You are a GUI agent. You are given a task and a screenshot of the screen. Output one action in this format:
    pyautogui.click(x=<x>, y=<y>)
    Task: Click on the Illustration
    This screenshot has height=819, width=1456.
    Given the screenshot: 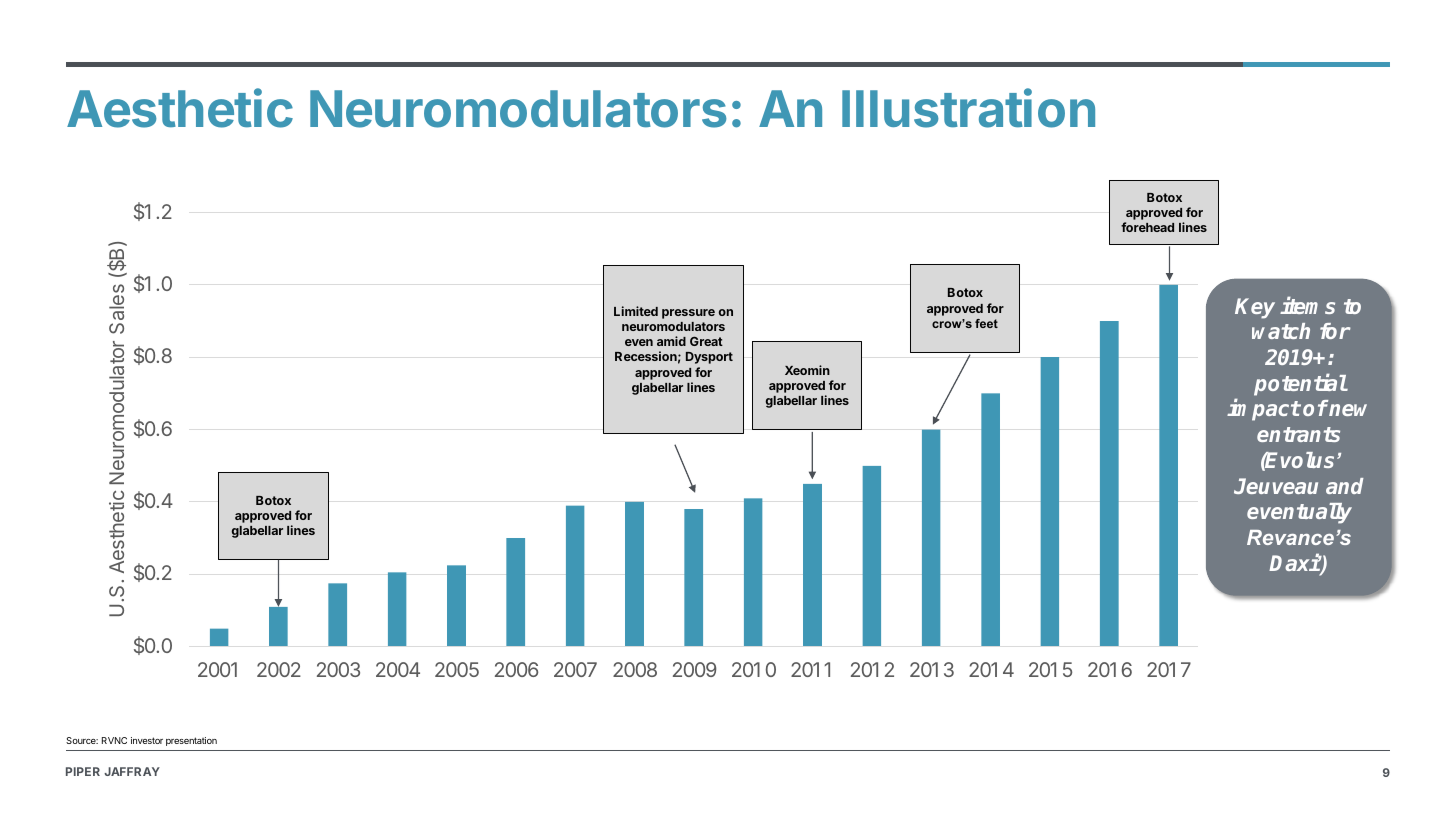 What is the action you would take?
    pyautogui.click(x=968, y=108)
